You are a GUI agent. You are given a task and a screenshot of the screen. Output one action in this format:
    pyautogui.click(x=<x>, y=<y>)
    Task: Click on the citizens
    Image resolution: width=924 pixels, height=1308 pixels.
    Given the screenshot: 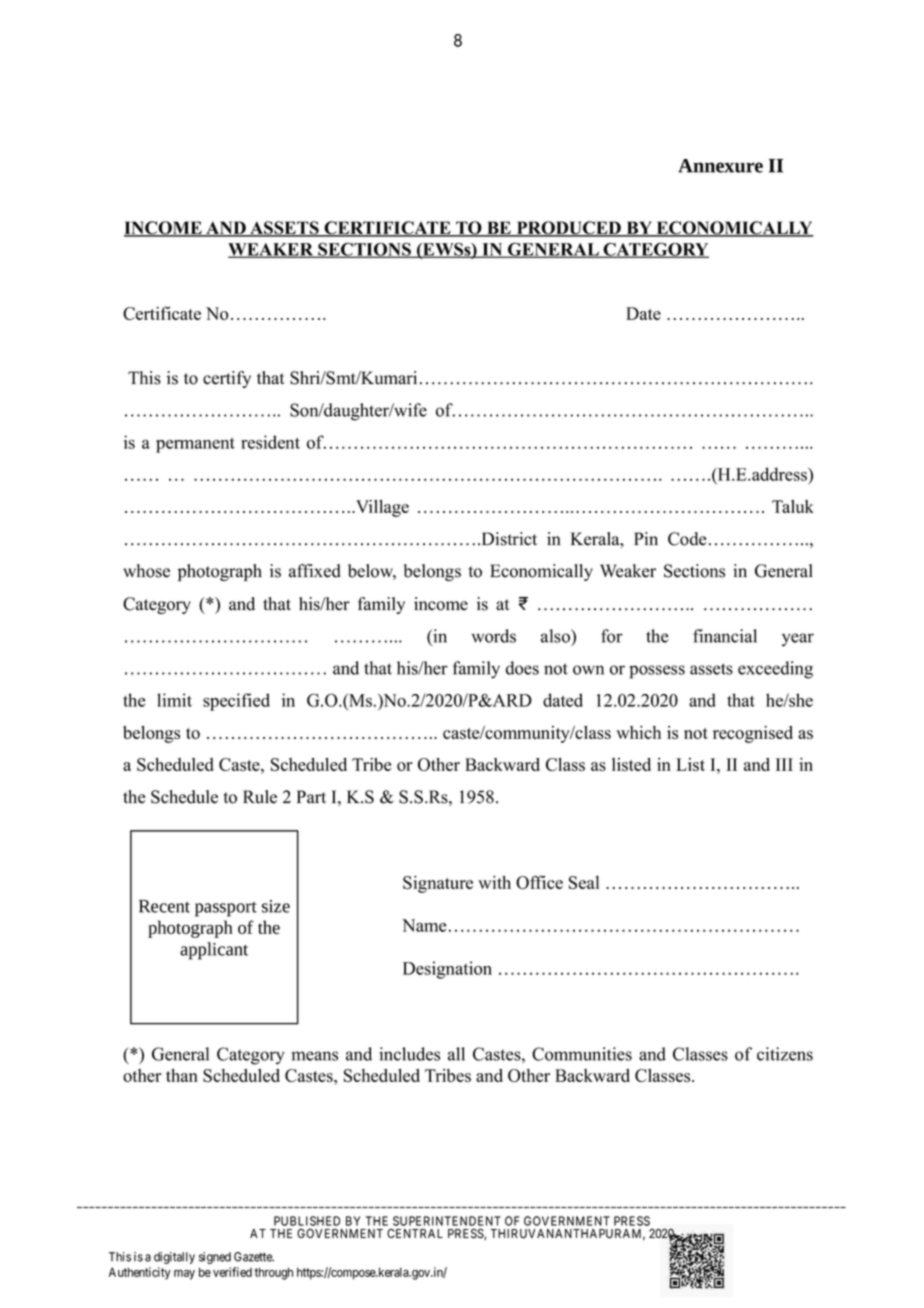 What is the action you would take?
    pyautogui.click(x=785, y=1054)
